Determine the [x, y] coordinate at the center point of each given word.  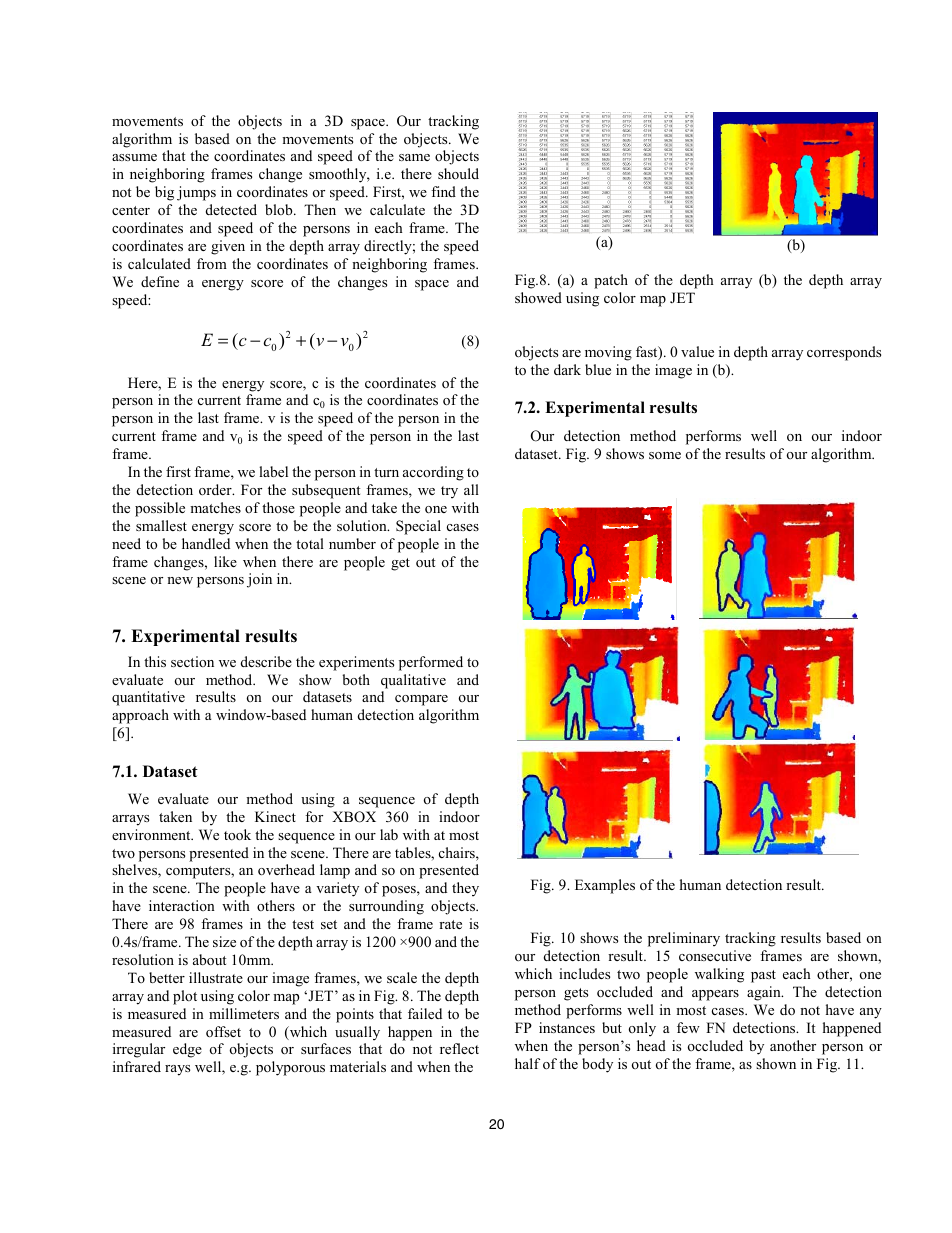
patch [611, 281]
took [237, 834]
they [465, 889]
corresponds [844, 353]
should [458, 173]
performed [431, 663]
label [273, 471]
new [180, 580]
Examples [605, 886]
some [665, 455]
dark [567, 369]
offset [223, 1031]
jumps [196, 193]
